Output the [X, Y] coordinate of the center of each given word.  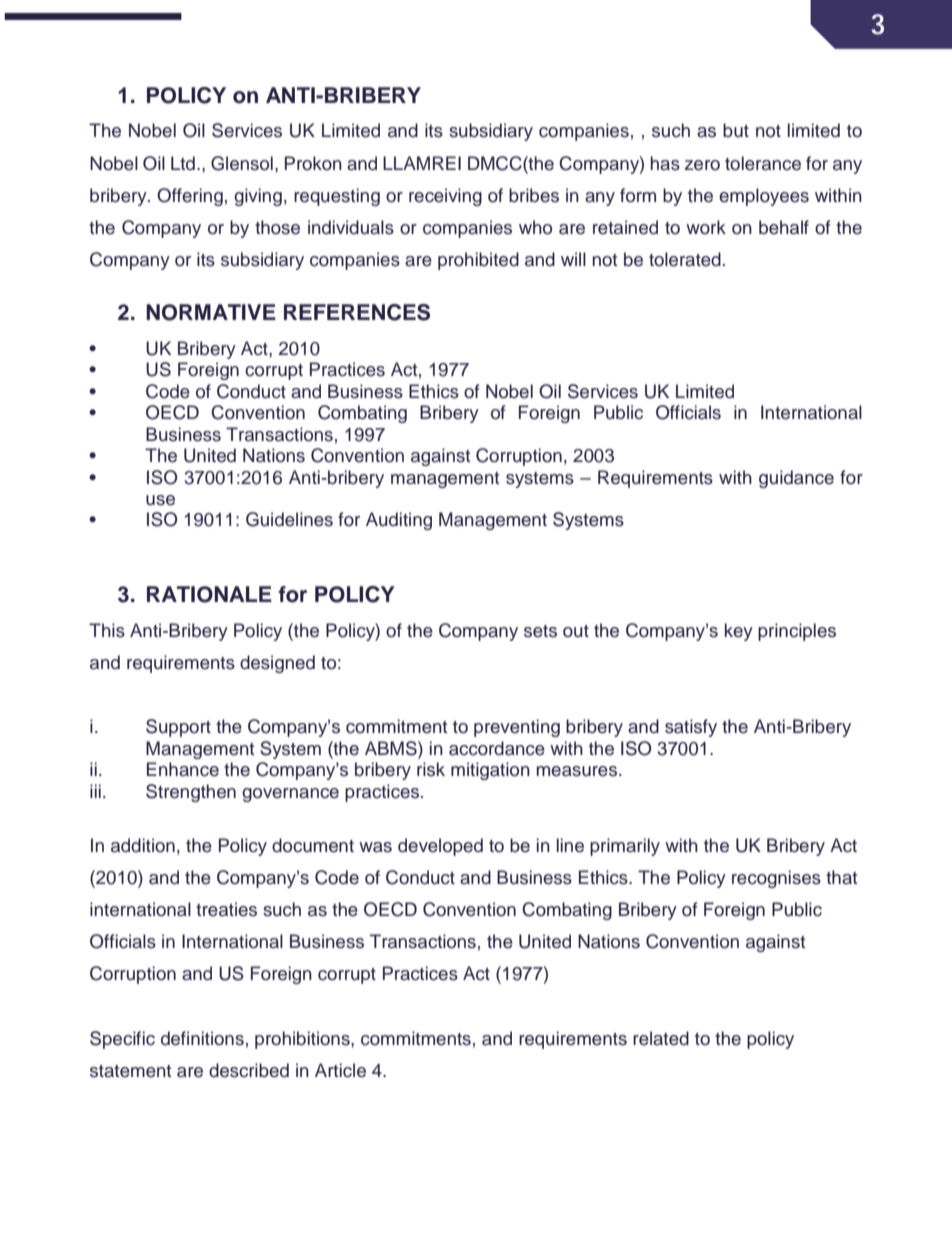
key [739, 632]
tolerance [763, 163]
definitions [202, 1038]
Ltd [183, 163]
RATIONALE [209, 594]
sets [540, 631]
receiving [445, 197]
